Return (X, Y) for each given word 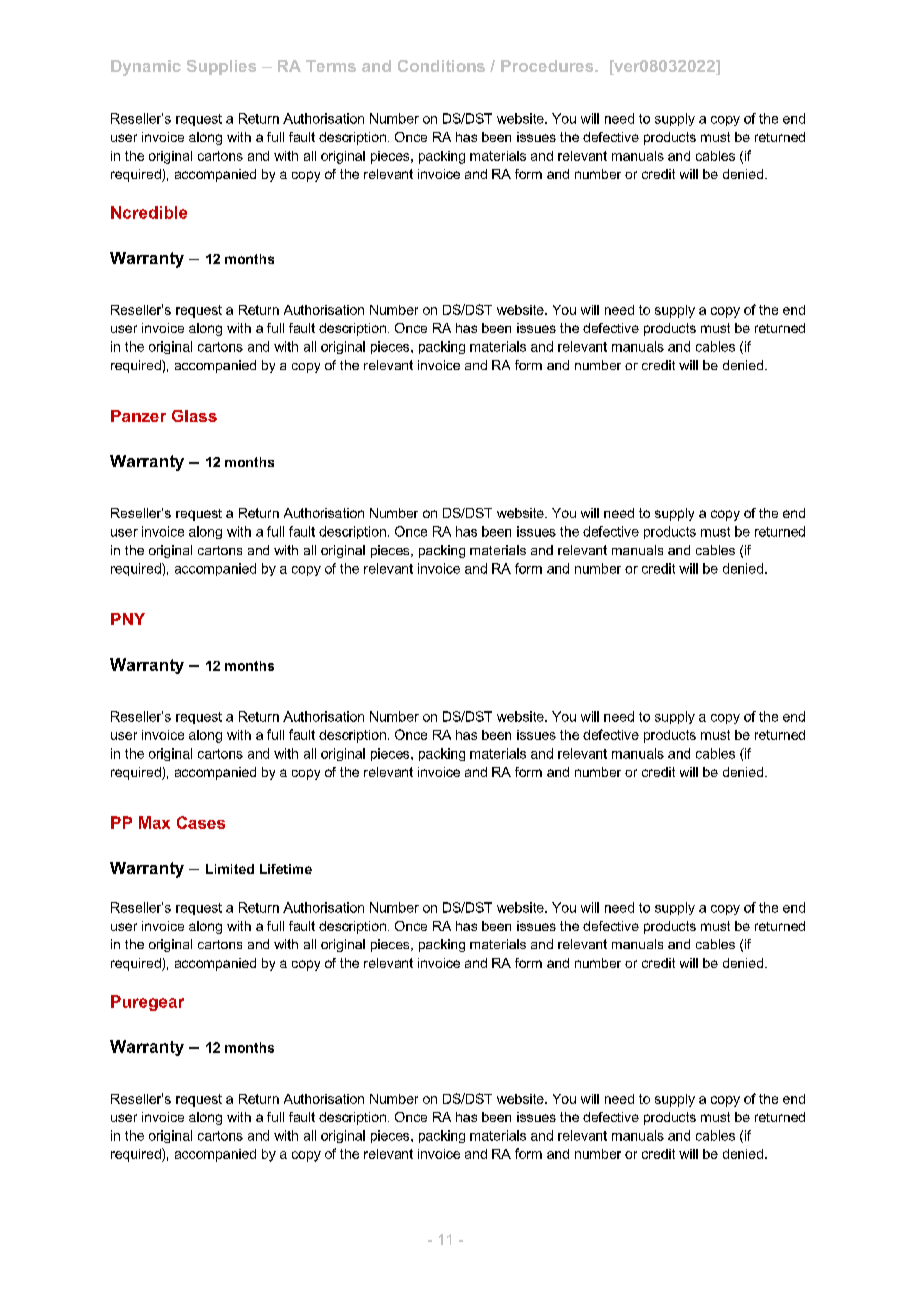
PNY (128, 619)
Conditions (441, 66)
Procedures (548, 66)
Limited (230, 869)
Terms (331, 66)
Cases (201, 822)
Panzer (138, 416)
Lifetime (286, 869)
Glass (194, 416)
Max (154, 822)
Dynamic (146, 68)
